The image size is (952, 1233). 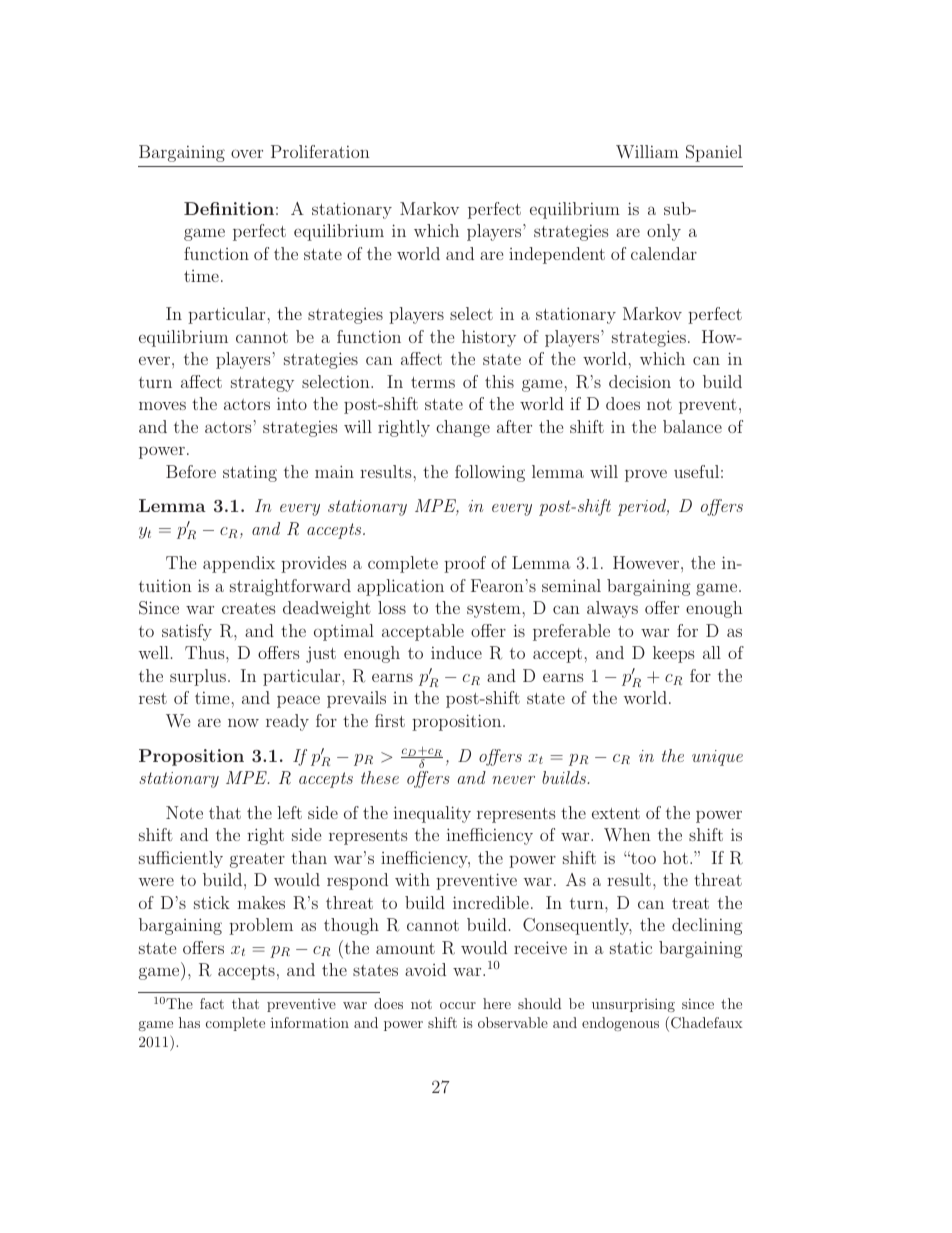 What do you see at coordinates (616, 813) in the screenshot?
I see `extent` at bounding box center [616, 813].
